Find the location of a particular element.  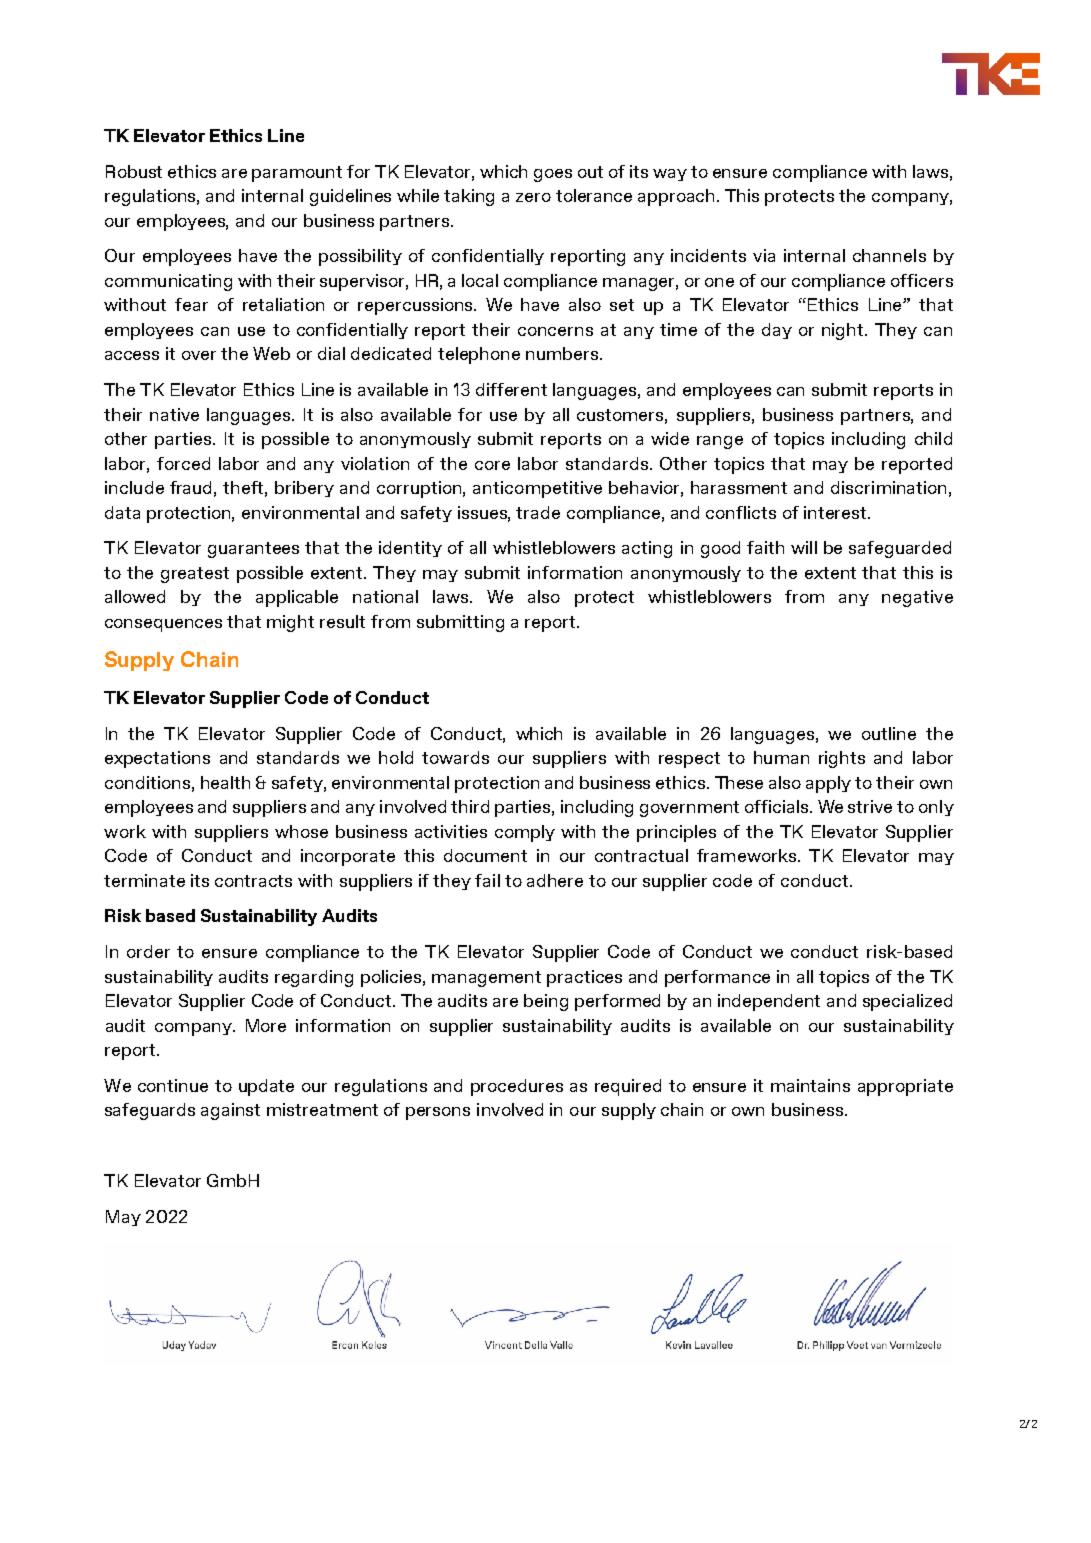

channels is located at coordinates (889, 255).
